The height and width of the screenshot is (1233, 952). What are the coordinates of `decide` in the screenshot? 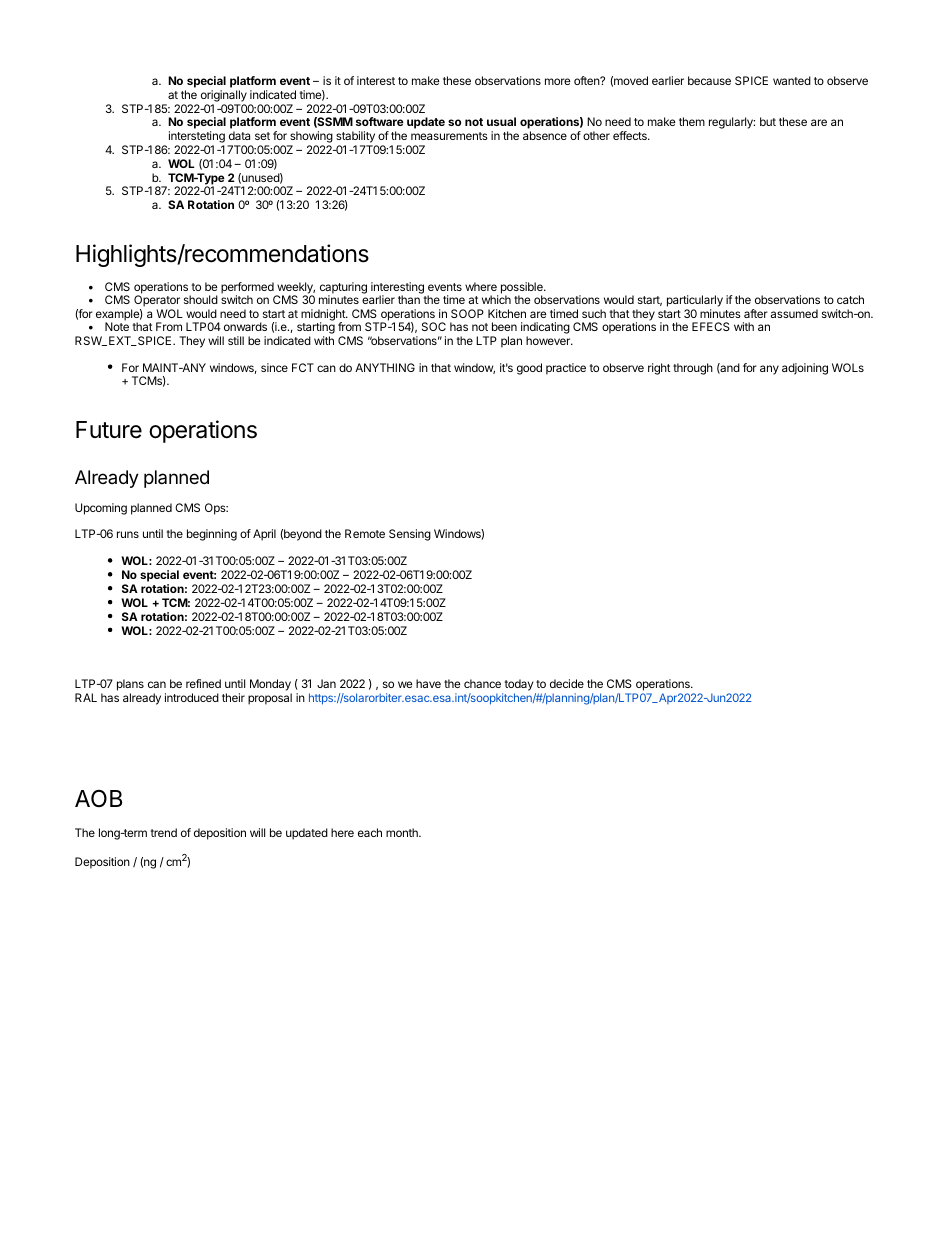 It's located at (567, 683).
